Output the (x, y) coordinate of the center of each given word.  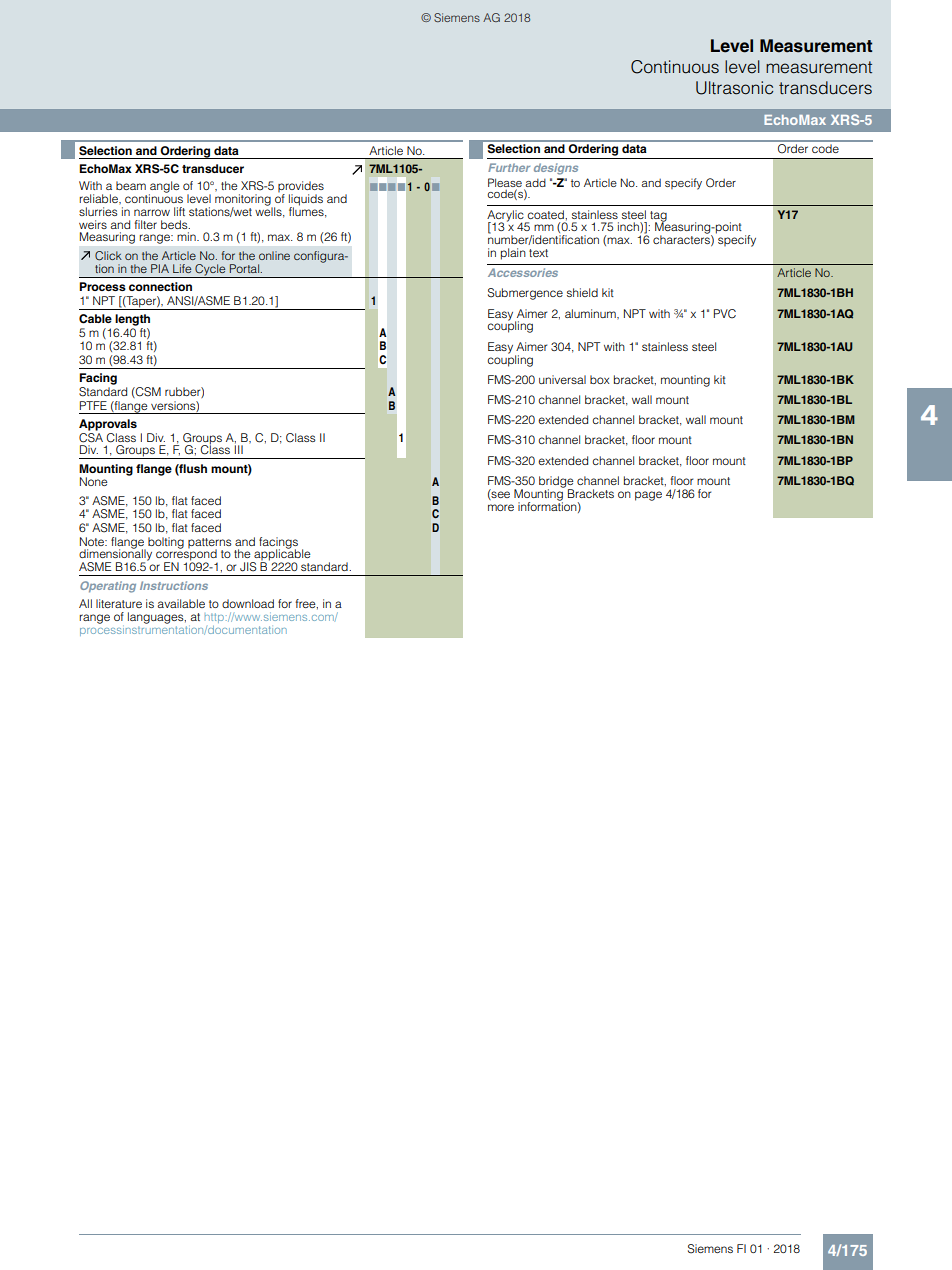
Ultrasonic (734, 88)
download (248, 603)
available (181, 603)
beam (131, 185)
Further (509, 167)
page (648, 496)
